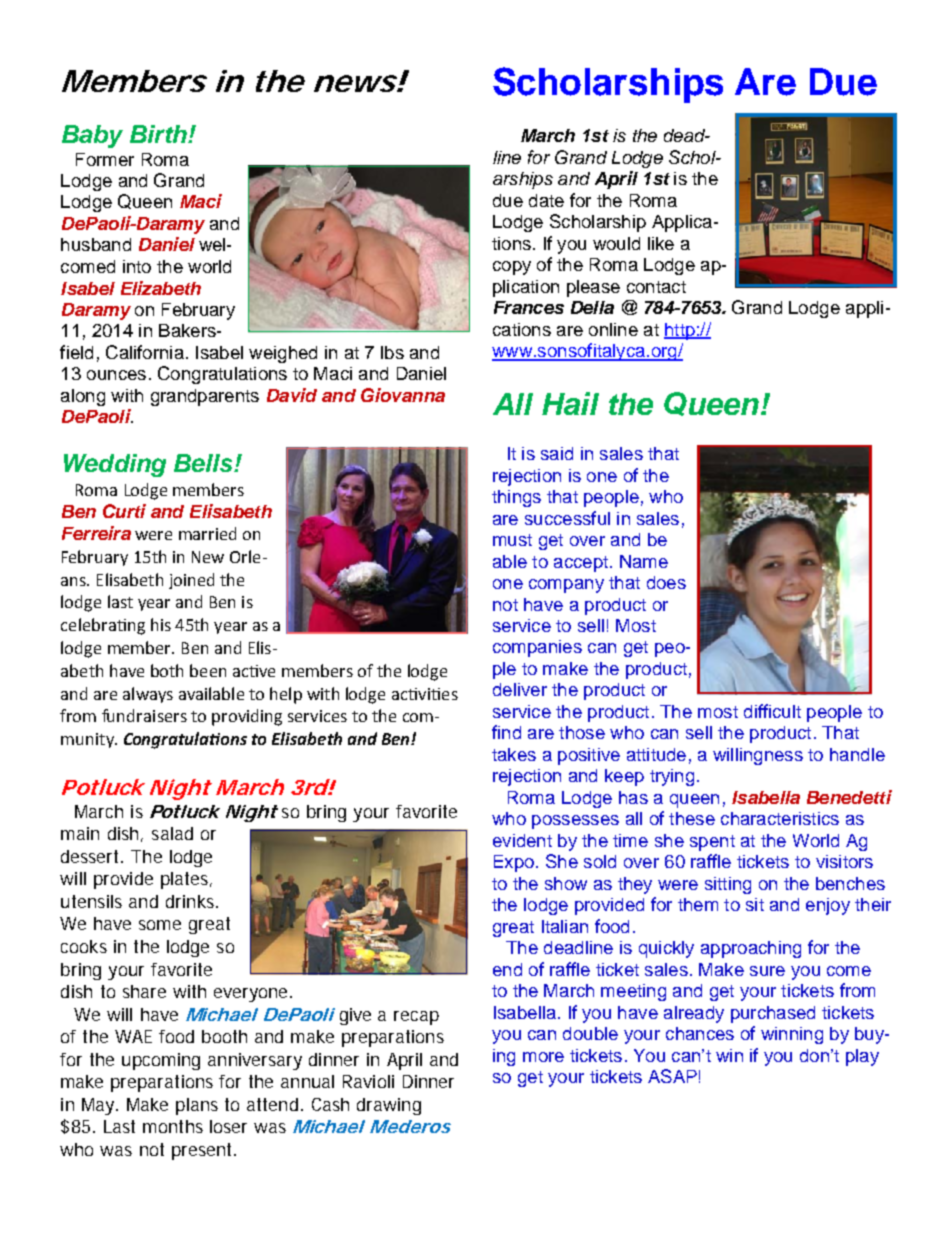 Image resolution: width=952 pixels, height=1233 pixels. Describe the element at coordinates (506, 732) in the screenshot. I see `find` at that location.
